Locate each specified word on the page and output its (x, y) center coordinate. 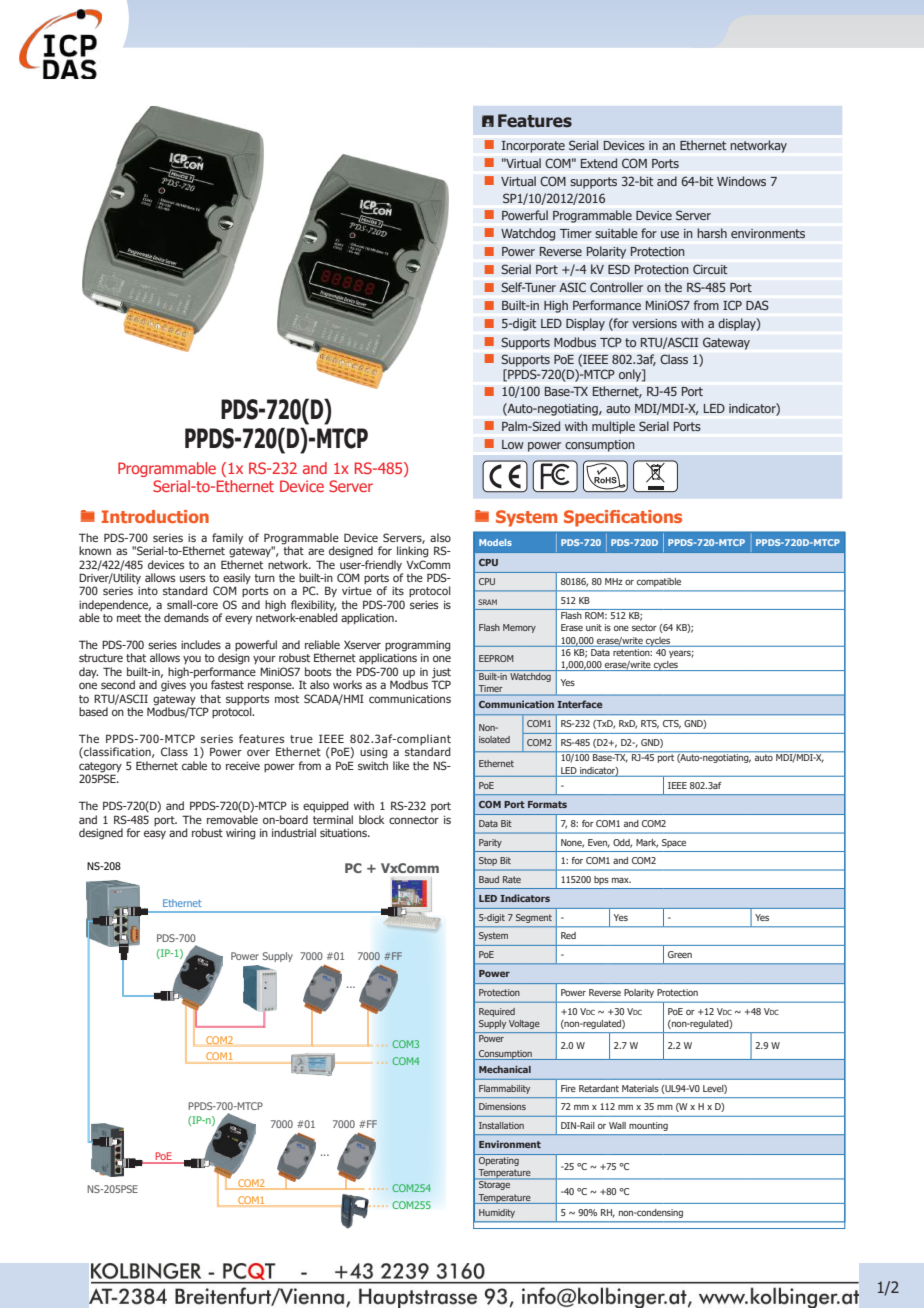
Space (674, 843)
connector (414, 820)
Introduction (155, 516)
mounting (648, 1126)
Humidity (497, 1213)
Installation (501, 1125)
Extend (599, 163)
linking (413, 552)
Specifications (623, 518)
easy (155, 834)
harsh (712, 233)
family (227, 539)
